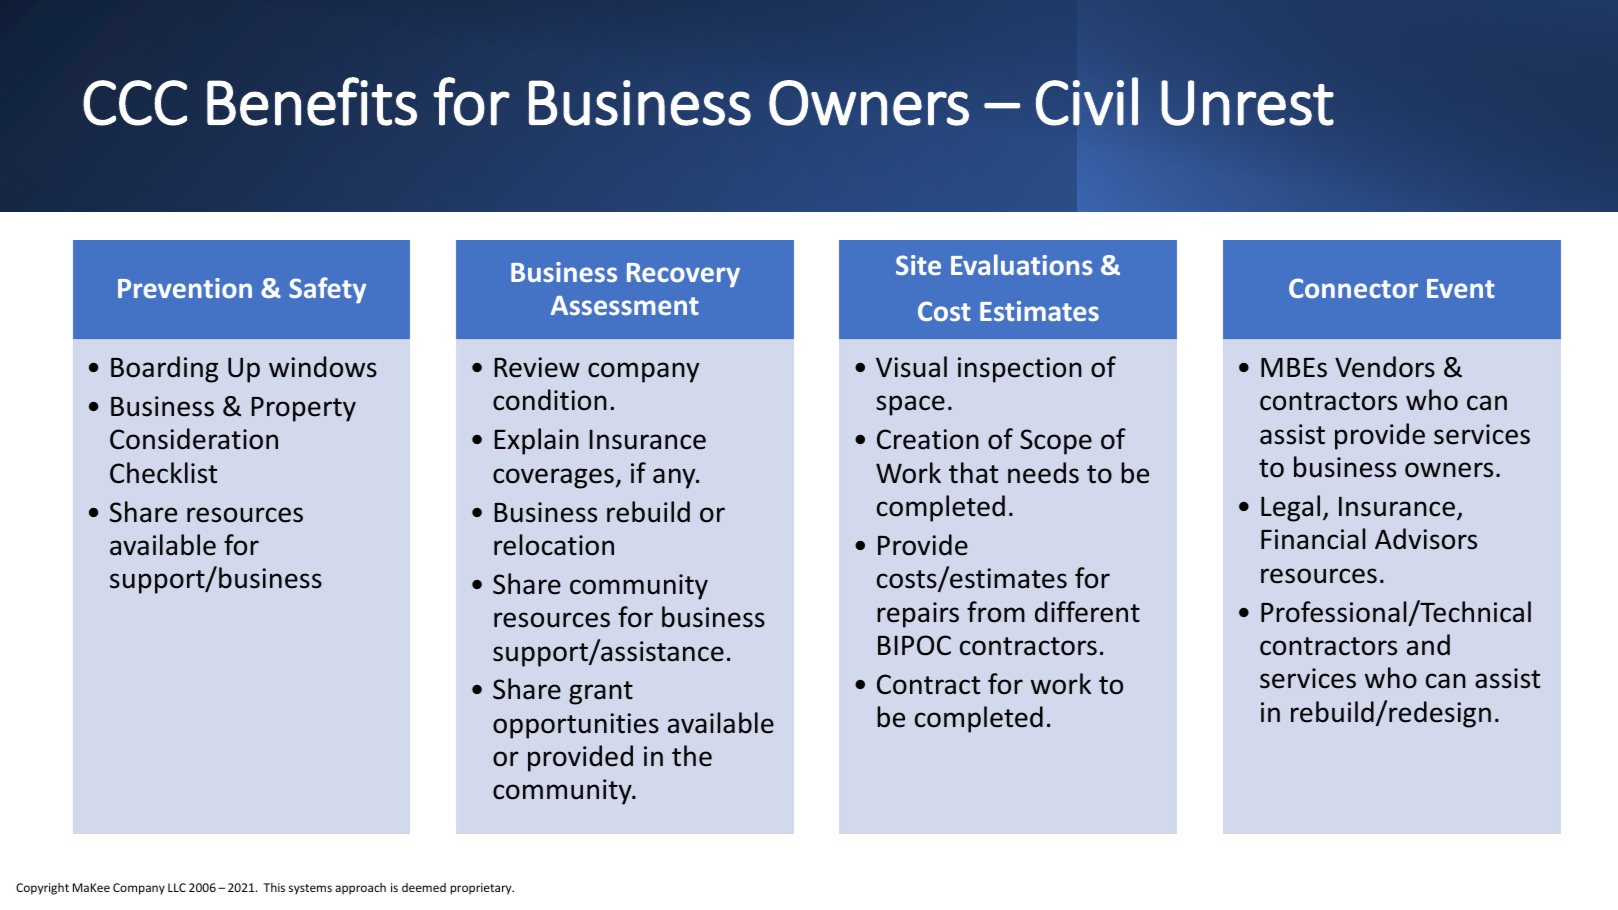 This screenshot has height=910, width=1618. I want to click on LLC, so click(177, 887).
